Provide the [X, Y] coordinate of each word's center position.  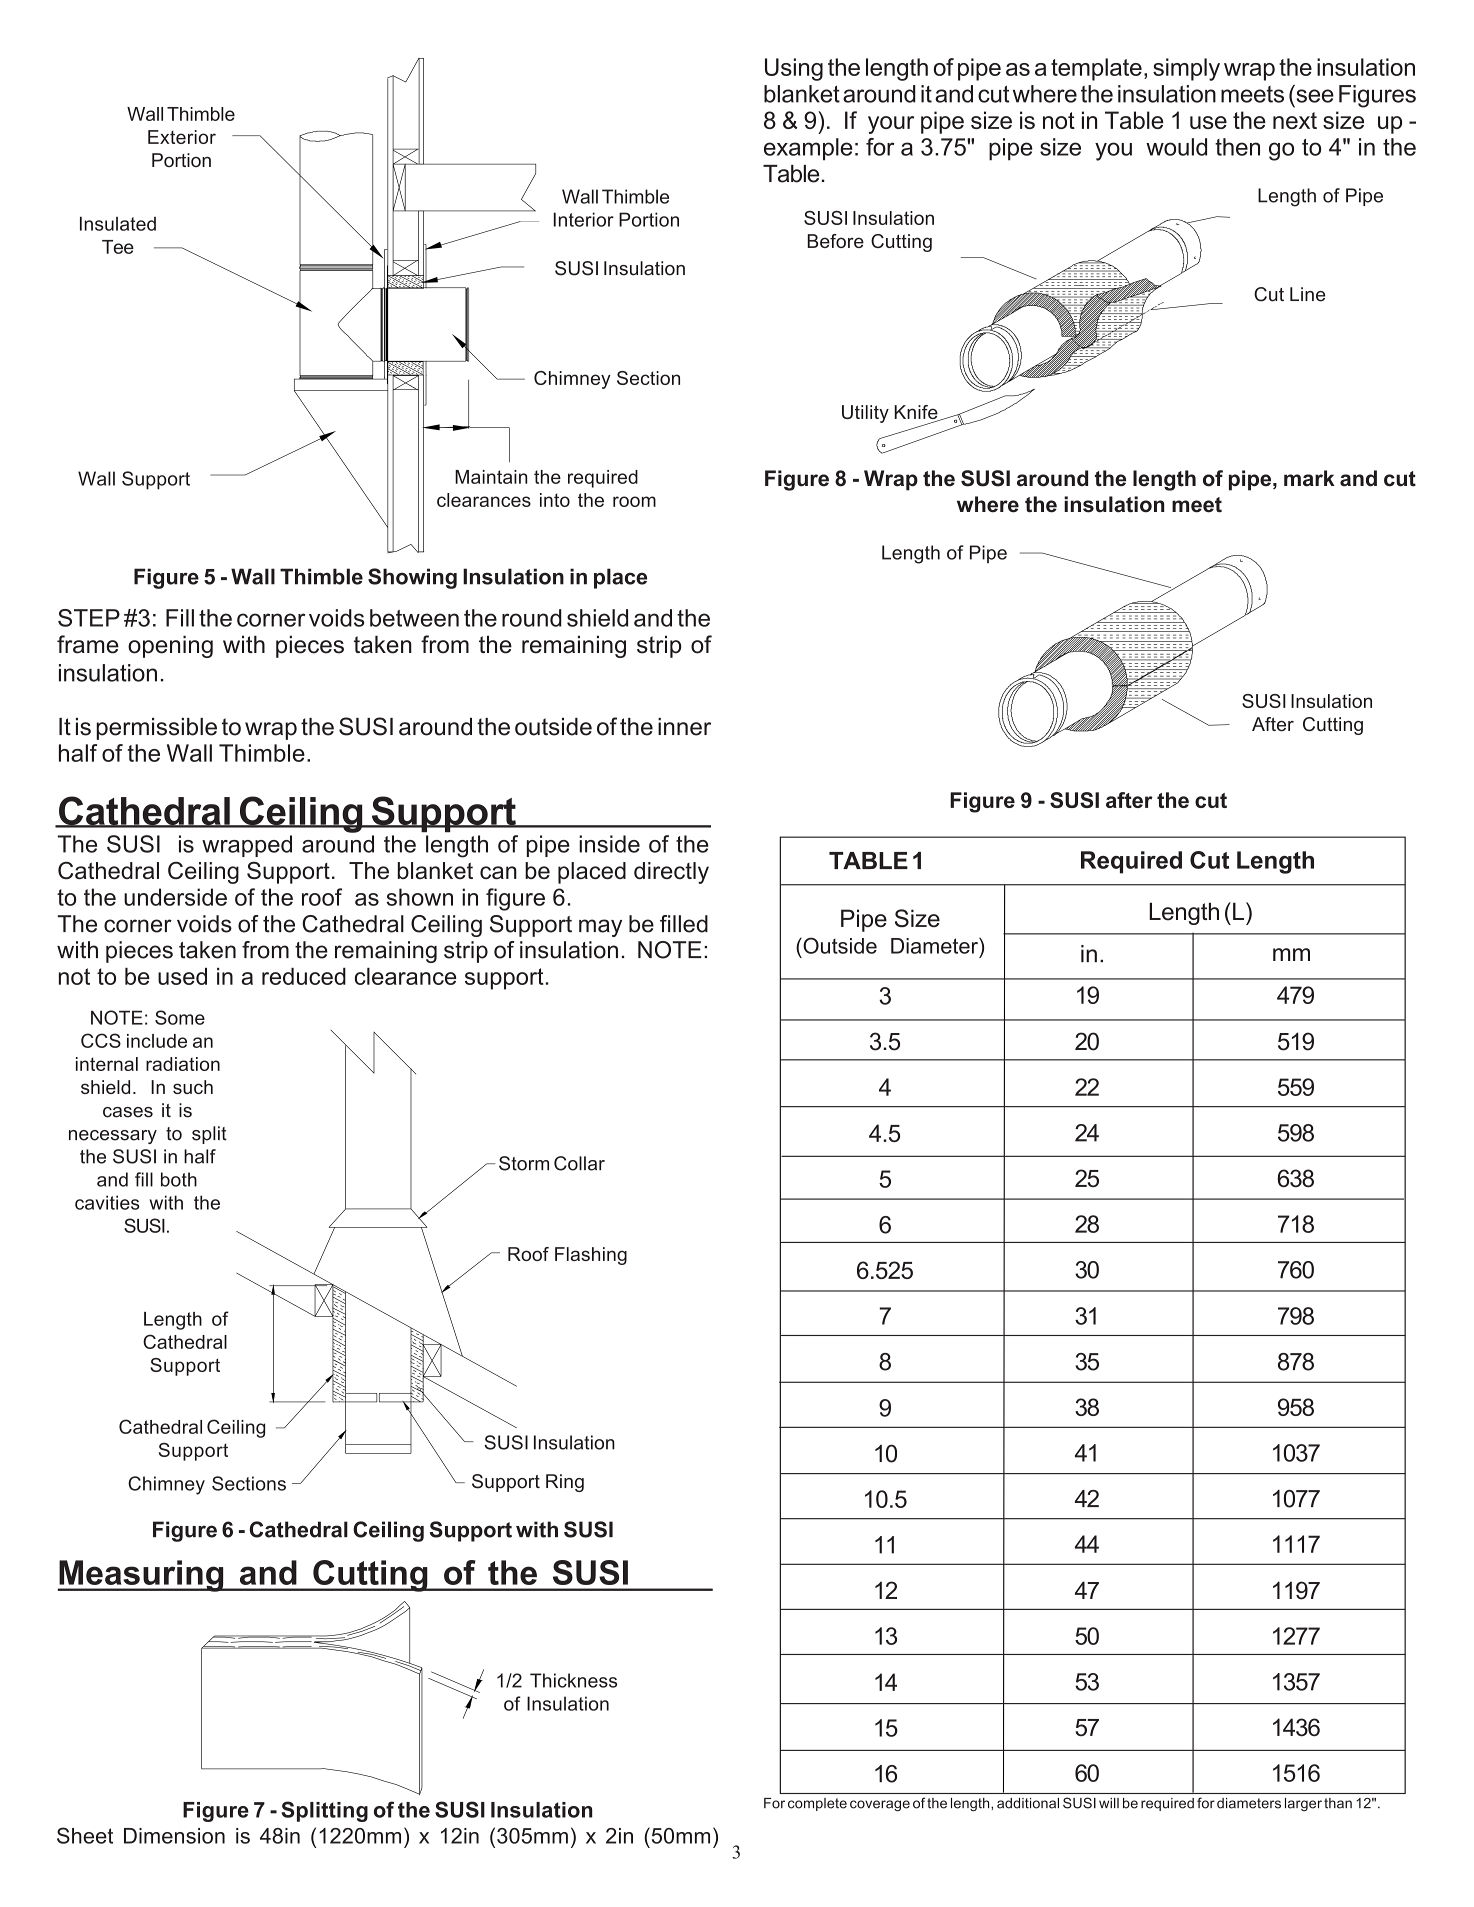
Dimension [174, 1836]
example [808, 149]
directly [671, 873]
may [600, 928]
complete [817, 1804]
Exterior [182, 137]
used [182, 976]
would [1176, 147]
